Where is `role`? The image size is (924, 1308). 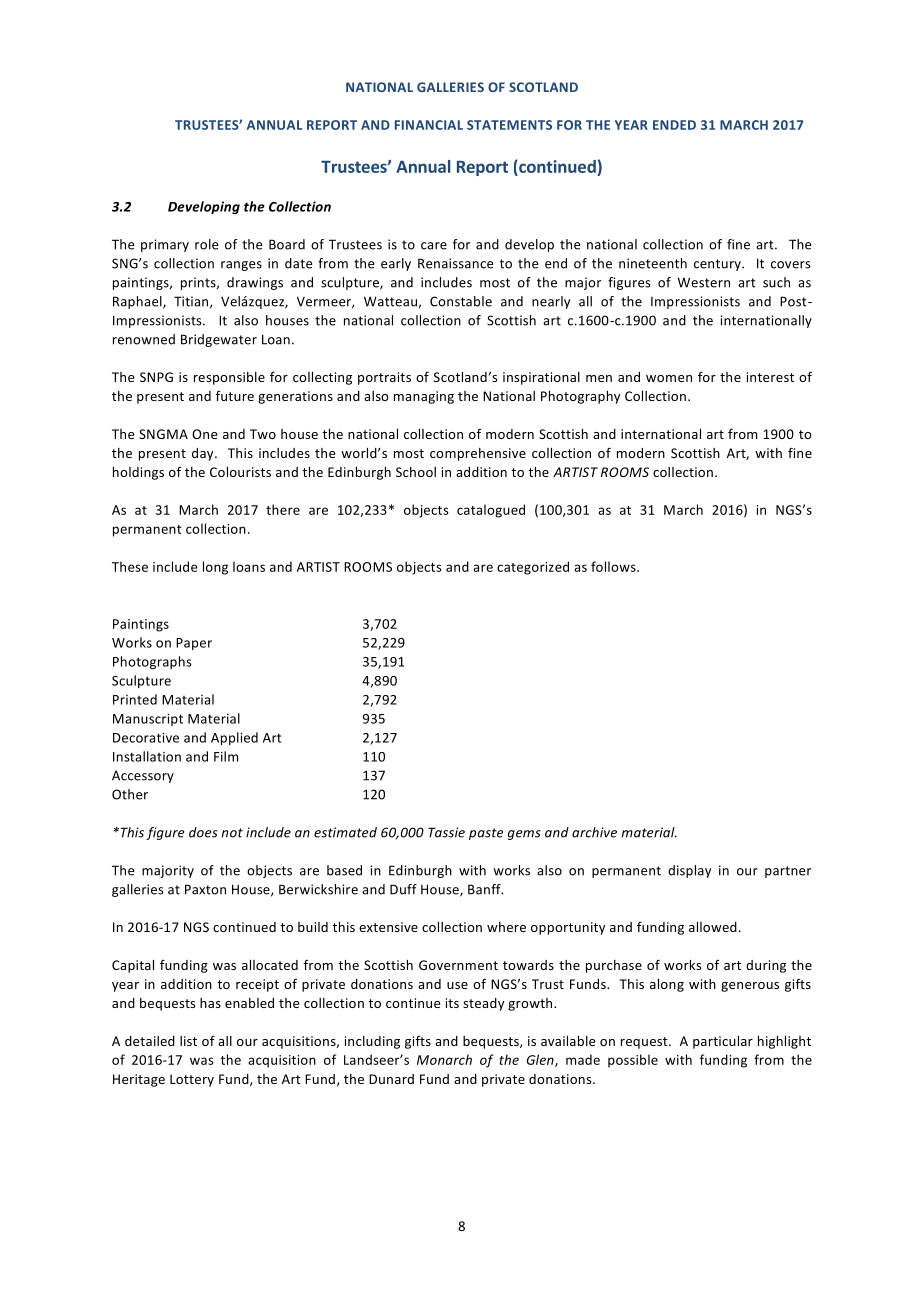
role is located at coordinates (206, 244).
